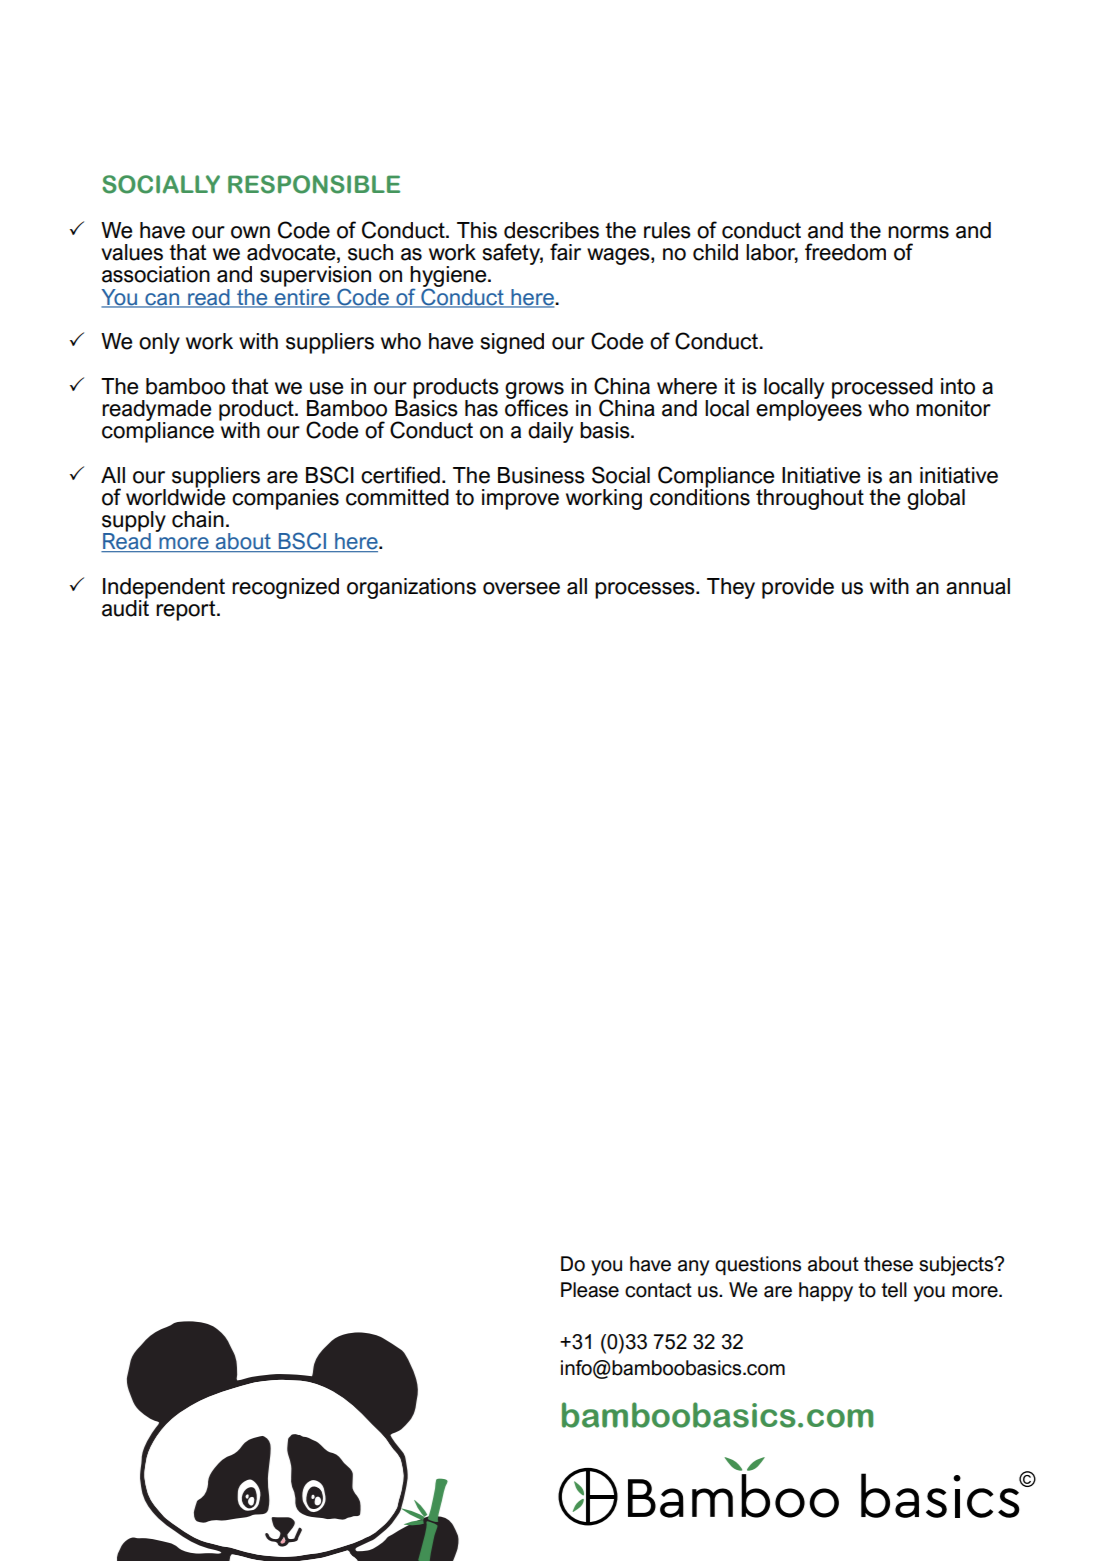 This document has height=1561, width=1104. What do you see at coordinates (551, 230) in the document?
I see `describes` at bounding box center [551, 230].
